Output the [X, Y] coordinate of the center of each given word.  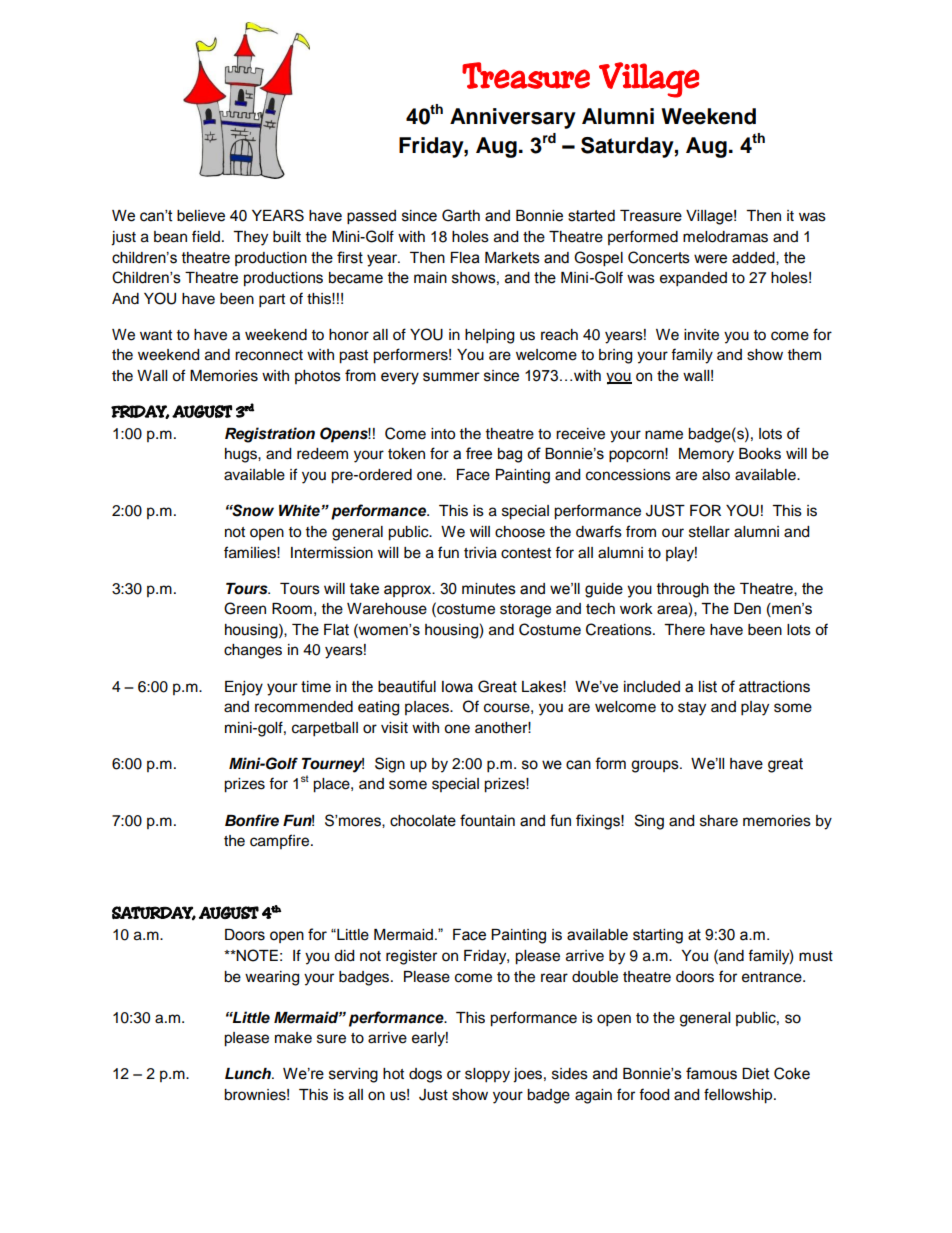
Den [747, 609]
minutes [489, 589]
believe [201, 216]
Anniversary [513, 118]
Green [245, 608]
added [754, 258]
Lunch [249, 1074]
